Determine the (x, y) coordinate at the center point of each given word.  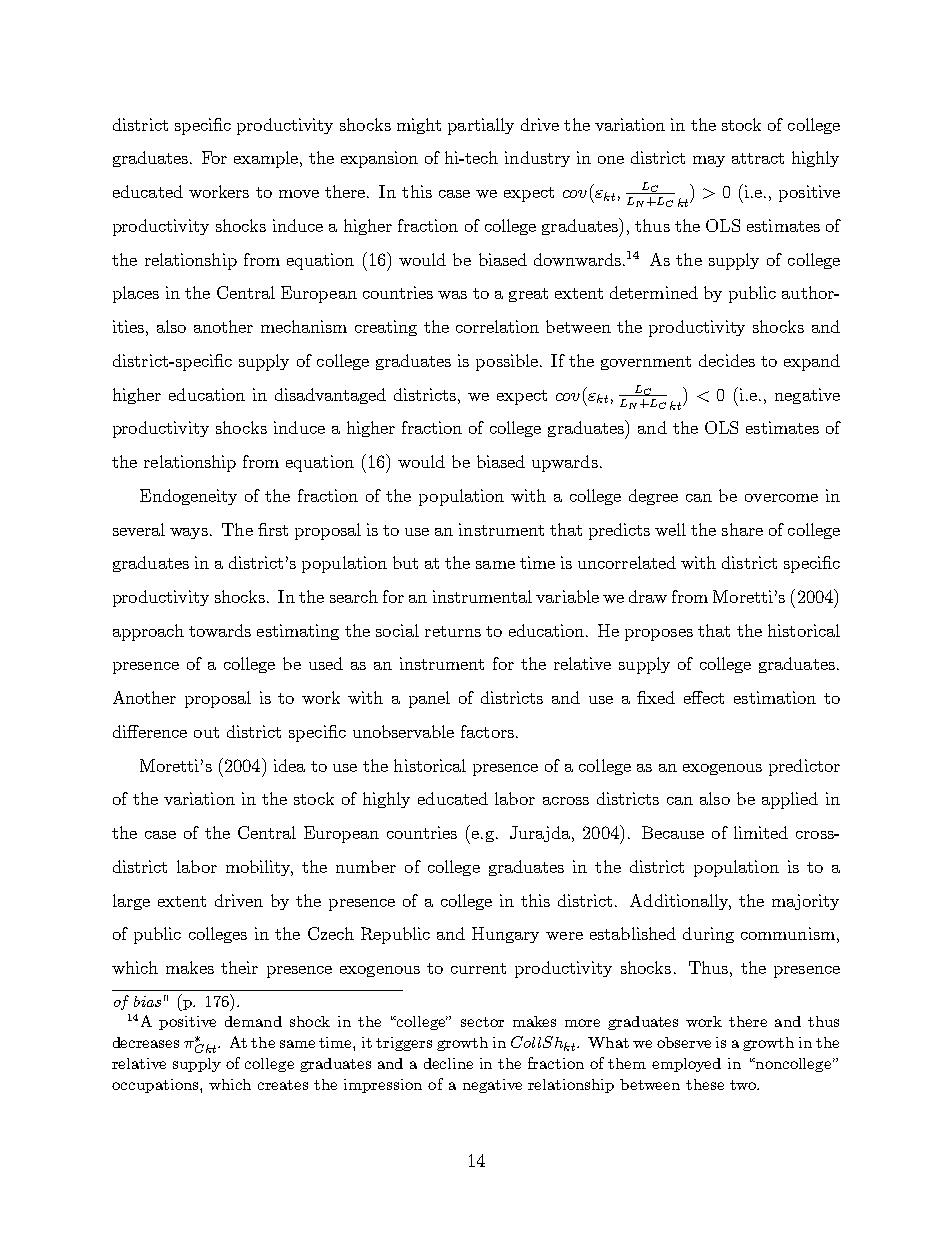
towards (220, 630)
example (267, 159)
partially (481, 126)
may (709, 161)
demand (253, 1021)
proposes (659, 635)
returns (453, 631)
